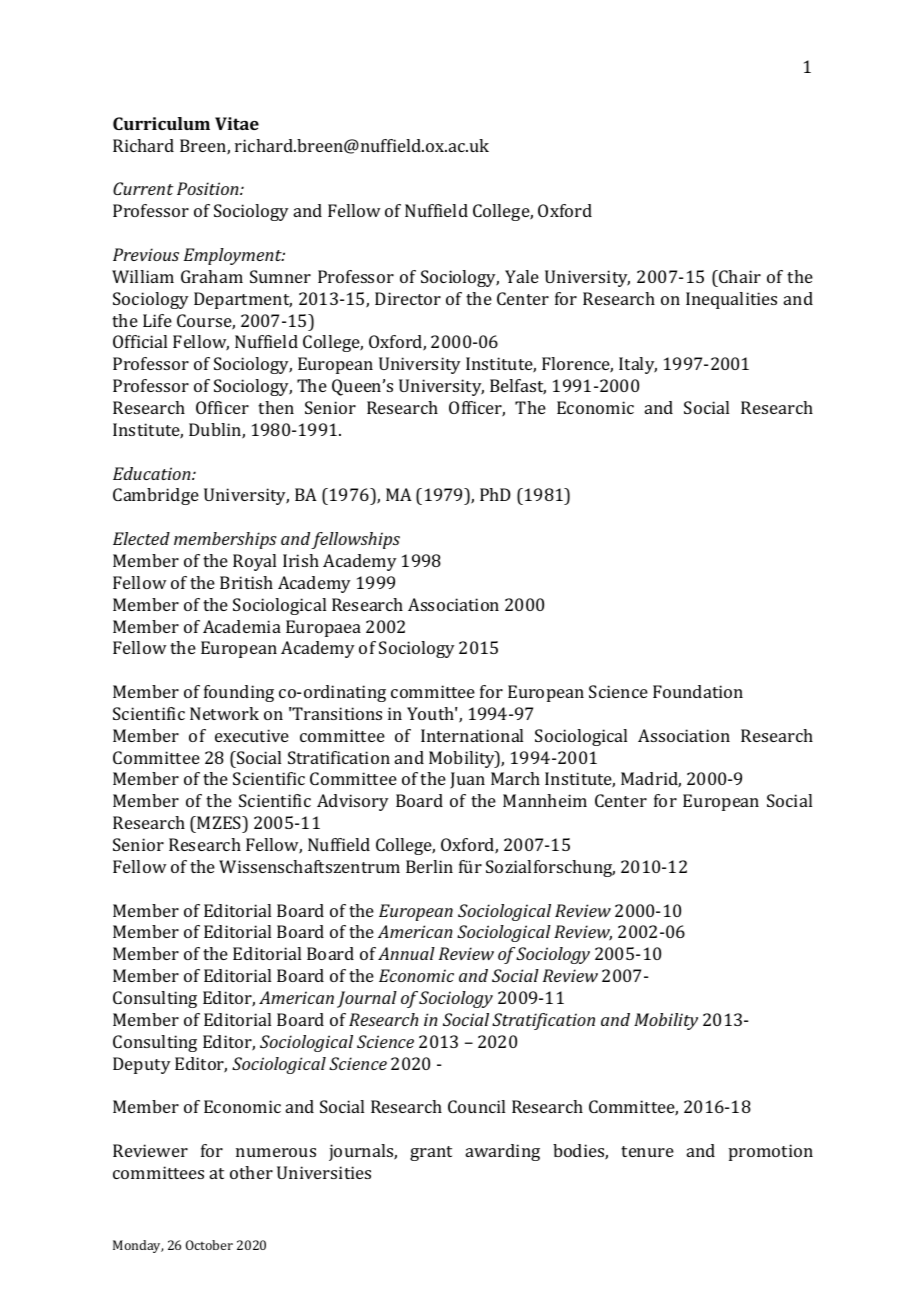 The width and height of the page is (924, 1308). I want to click on Irish, so click(301, 560).
